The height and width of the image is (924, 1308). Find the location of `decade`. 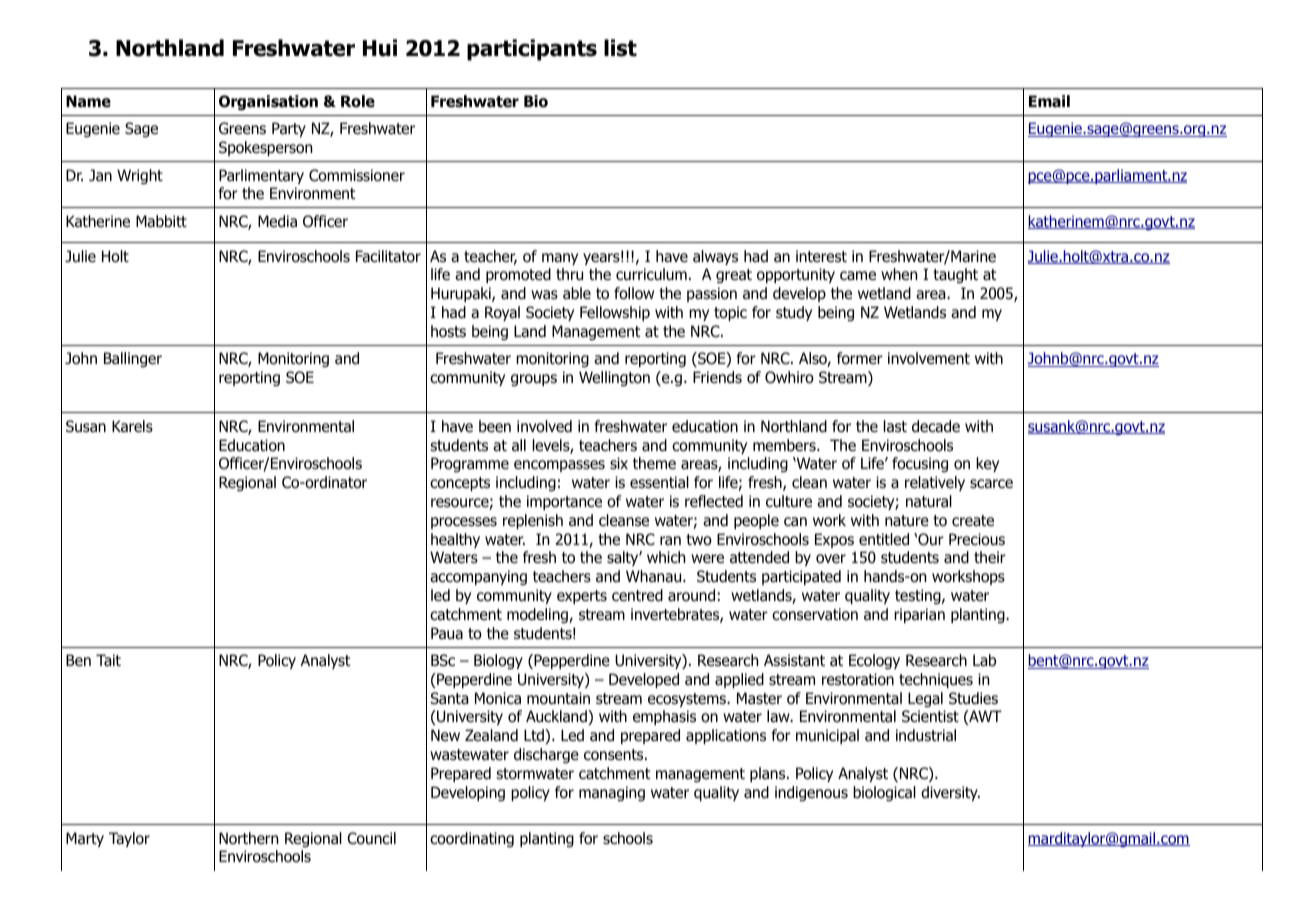

decade is located at coordinates (936, 426).
